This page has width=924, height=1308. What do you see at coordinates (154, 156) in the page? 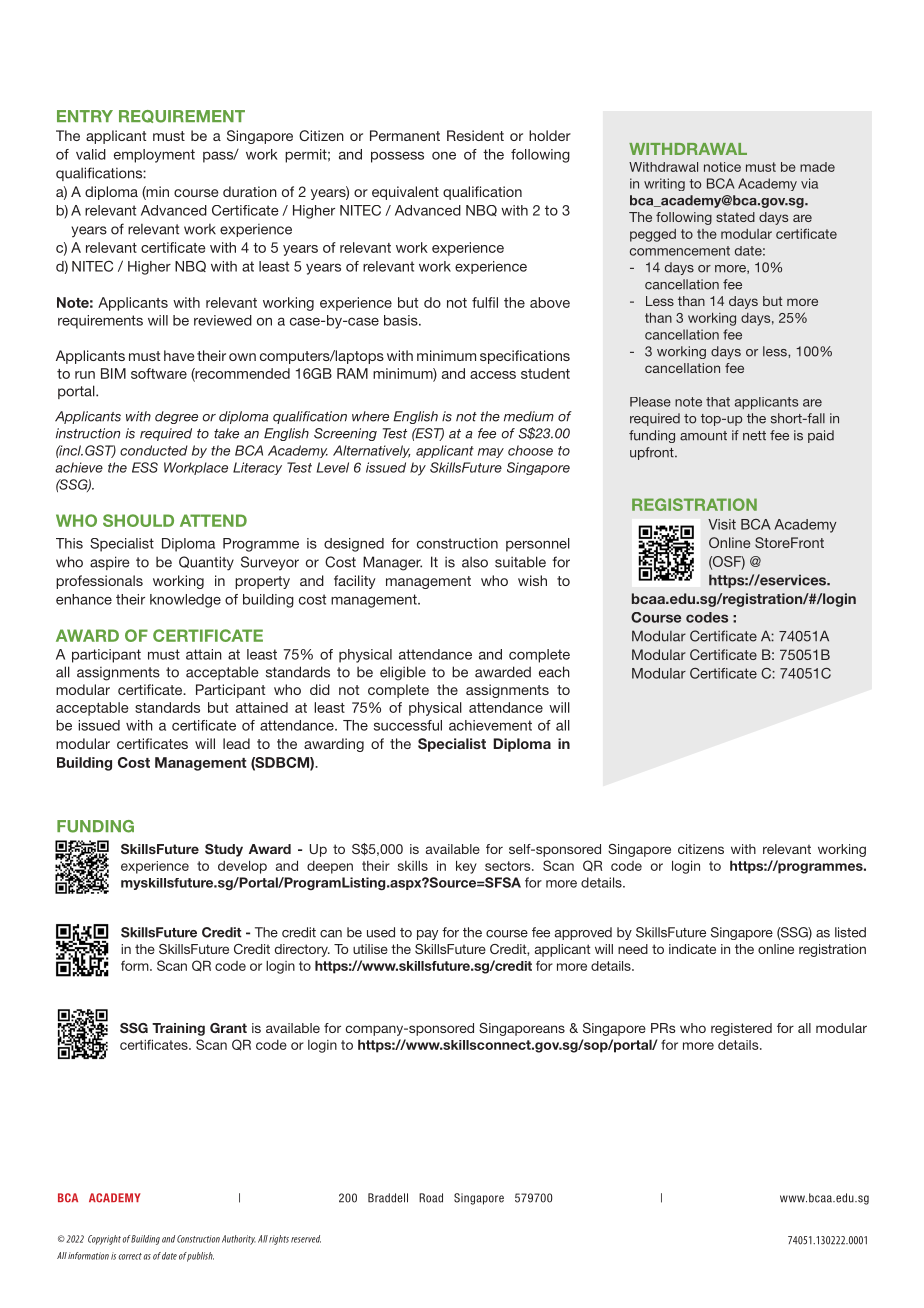
I see `employment` at bounding box center [154, 156].
